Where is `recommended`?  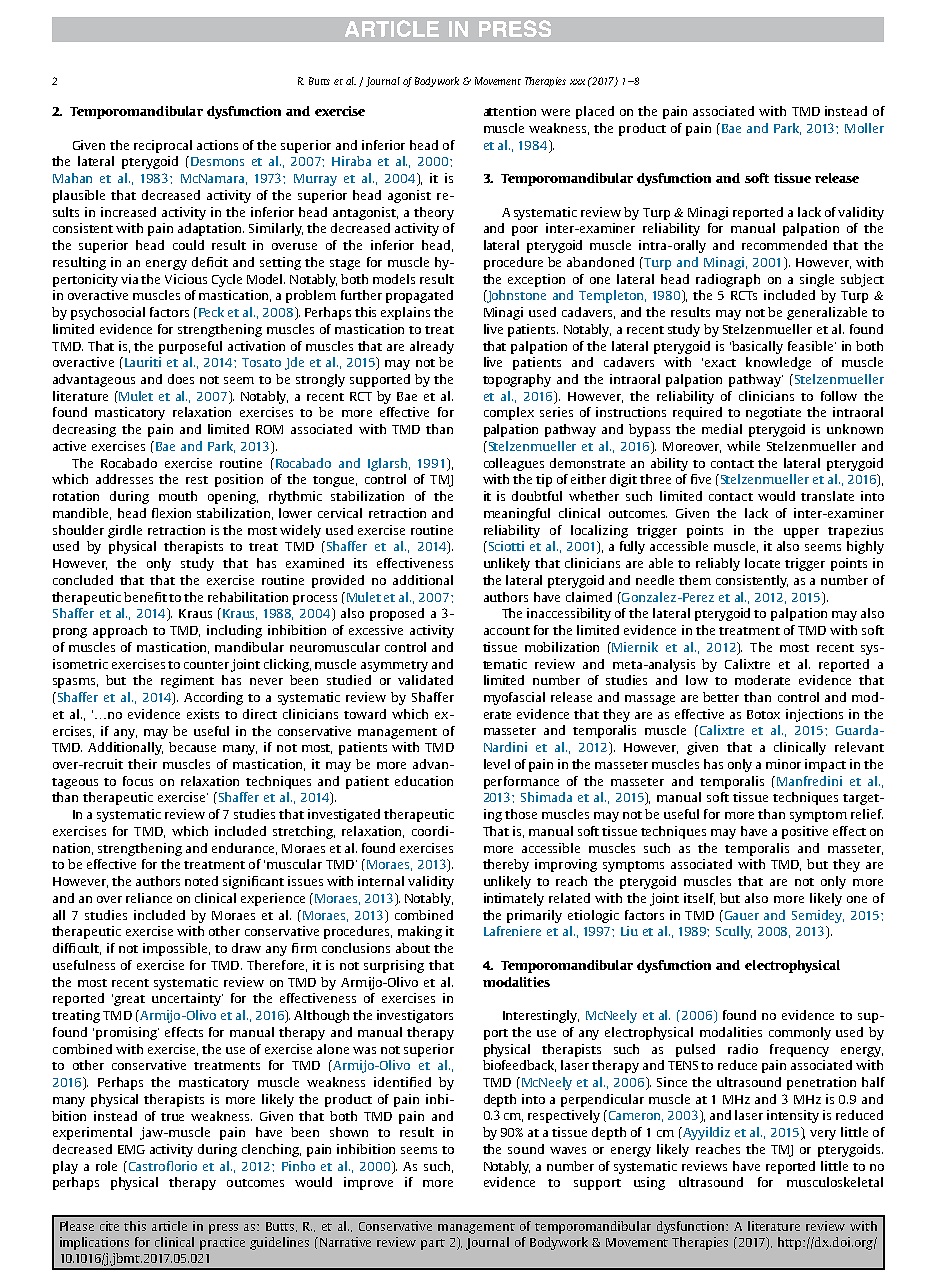 recommended is located at coordinates (784, 245).
